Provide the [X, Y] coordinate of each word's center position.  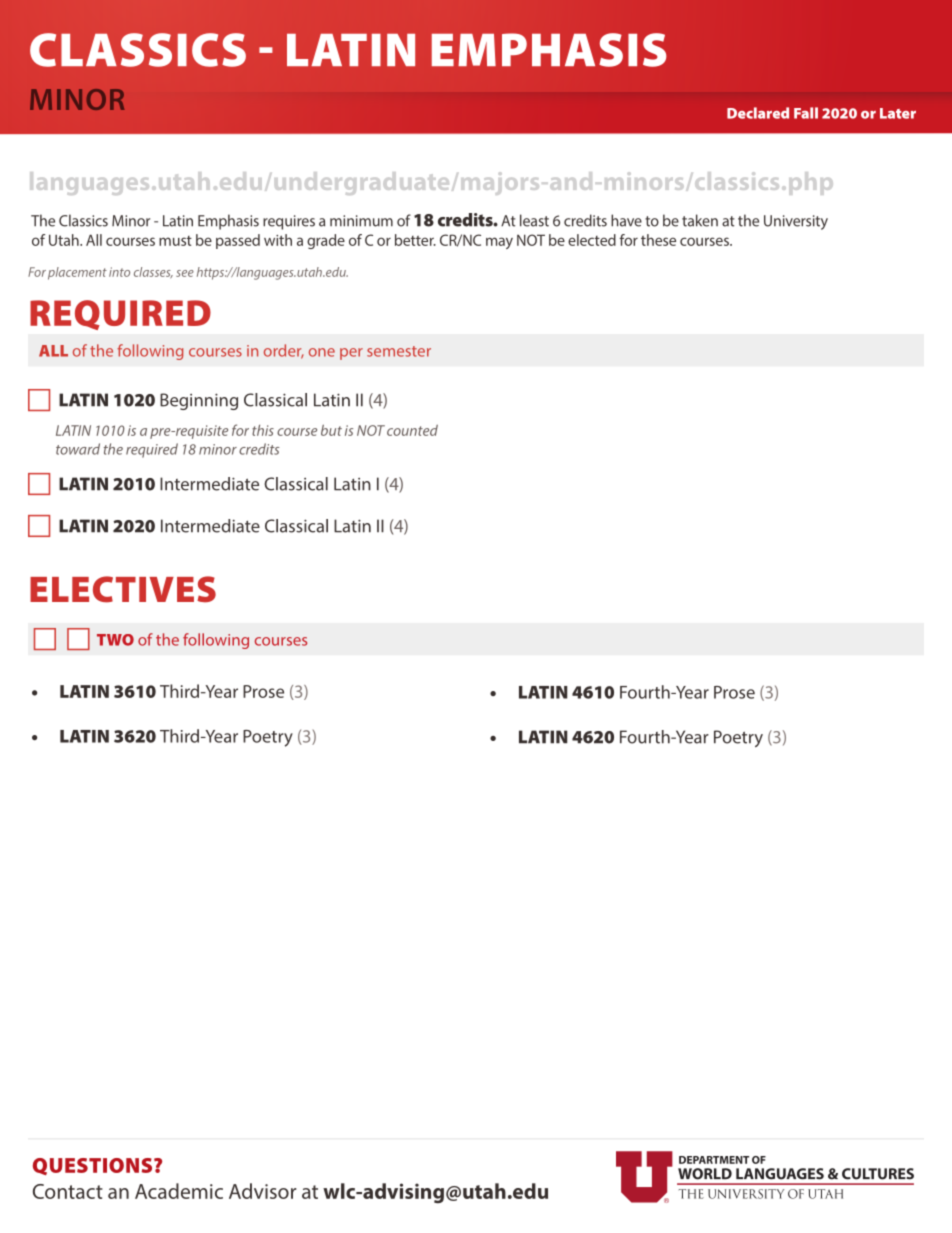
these [658, 240]
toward [78, 449]
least [534, 220]
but [331, 430]
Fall [806, 113]
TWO [115, 640]
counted [412, 430]
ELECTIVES [123, 589]
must [175, 241]
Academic [179, 1191]
